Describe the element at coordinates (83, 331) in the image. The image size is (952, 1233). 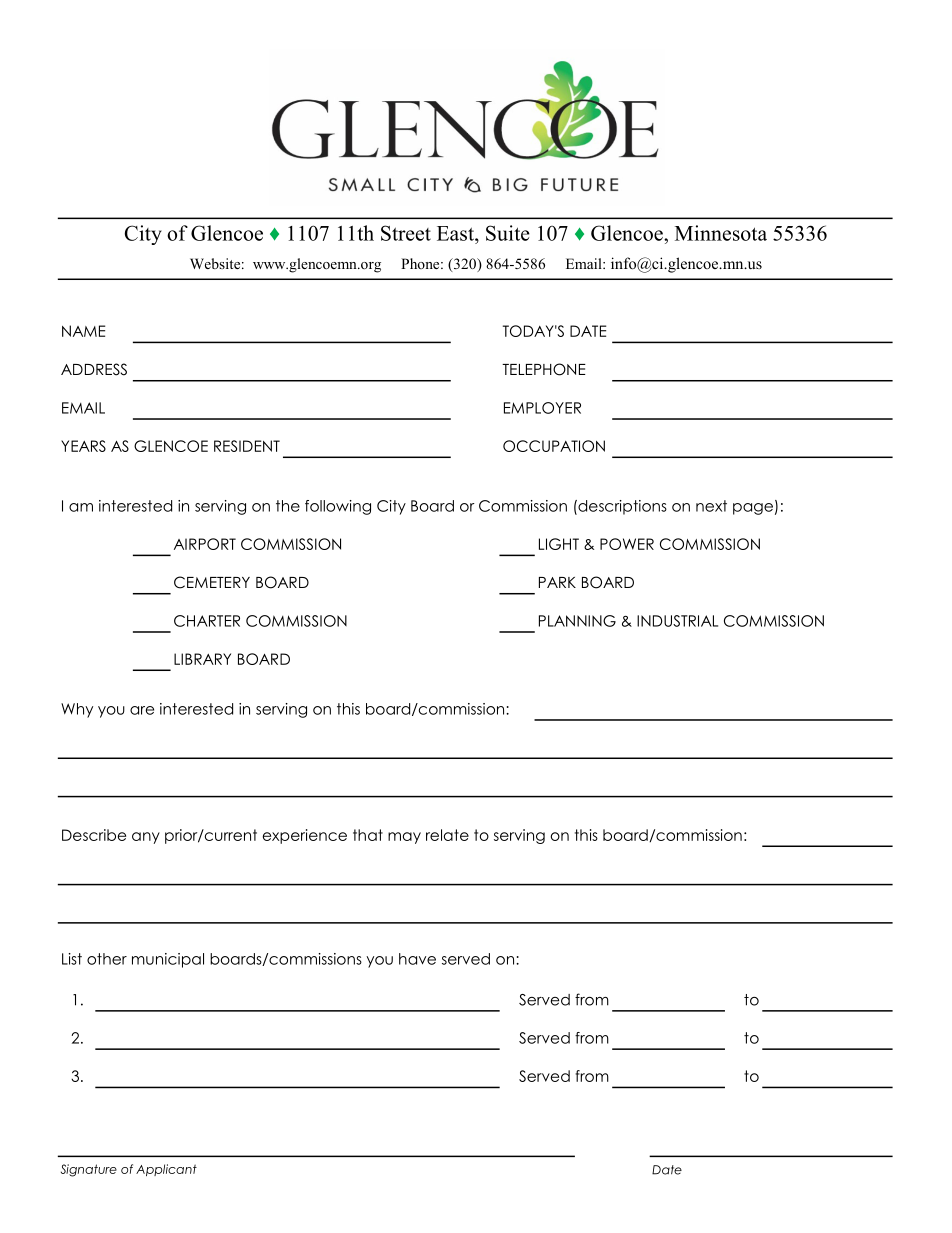
I see `NAME` at that location.
